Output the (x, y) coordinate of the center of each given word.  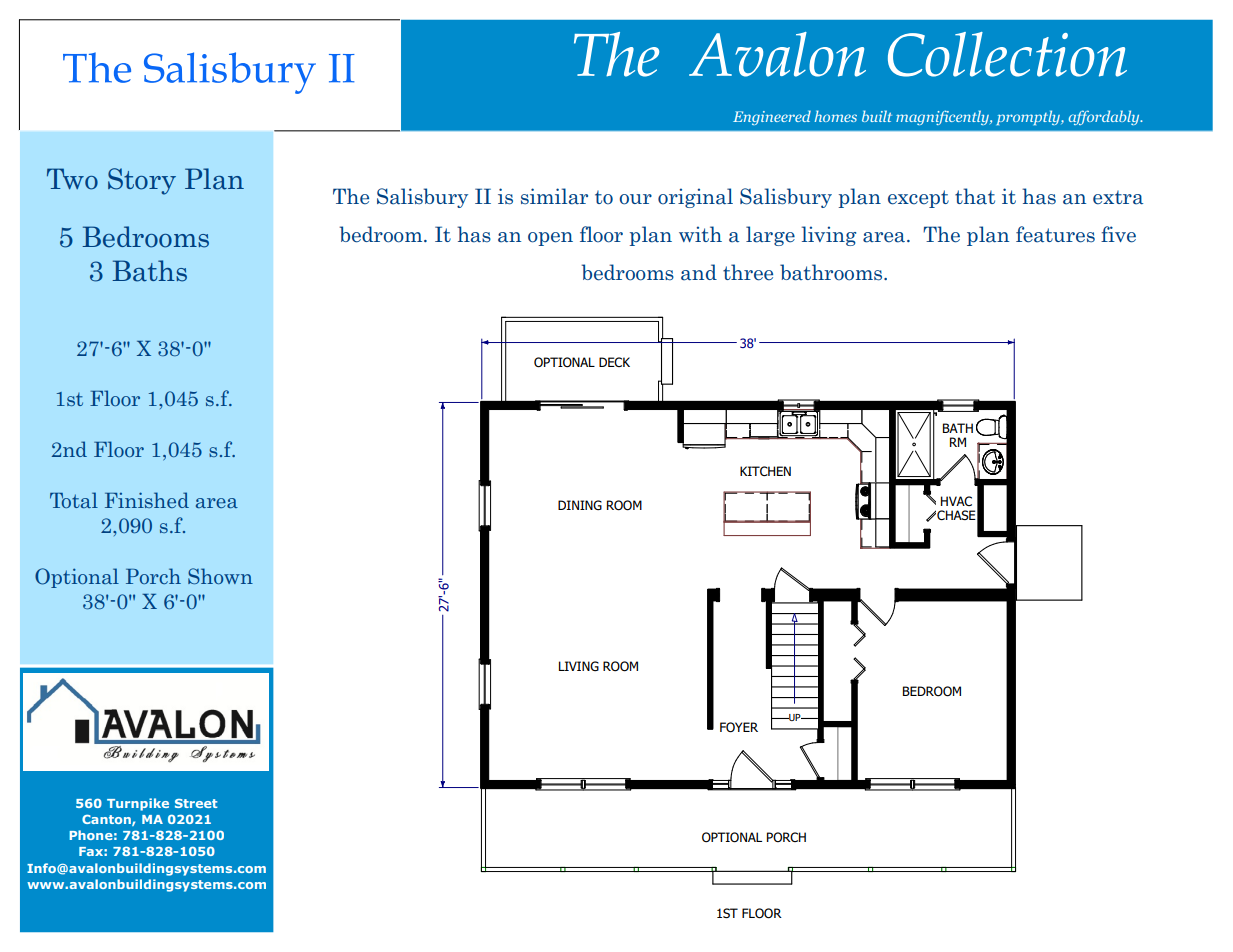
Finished (147, 500)
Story (142, 181)
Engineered (772, 117)
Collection (1007, 54)
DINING (580, 505)
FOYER (739, 727)
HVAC (956, 501)
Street (196, 803)
